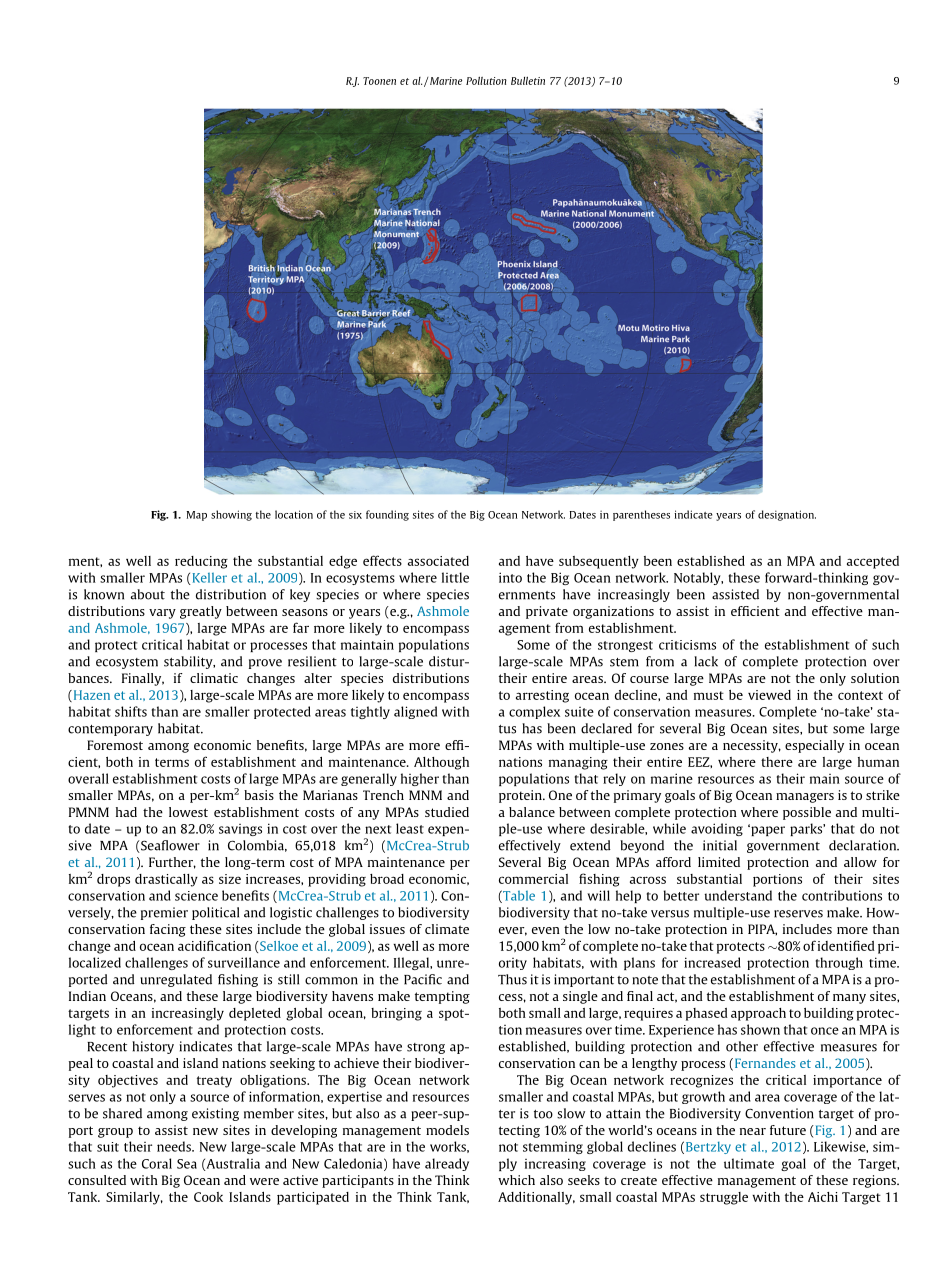  Describe the element at coordinates (447, 812) in the document. I see `studied` at that location.
